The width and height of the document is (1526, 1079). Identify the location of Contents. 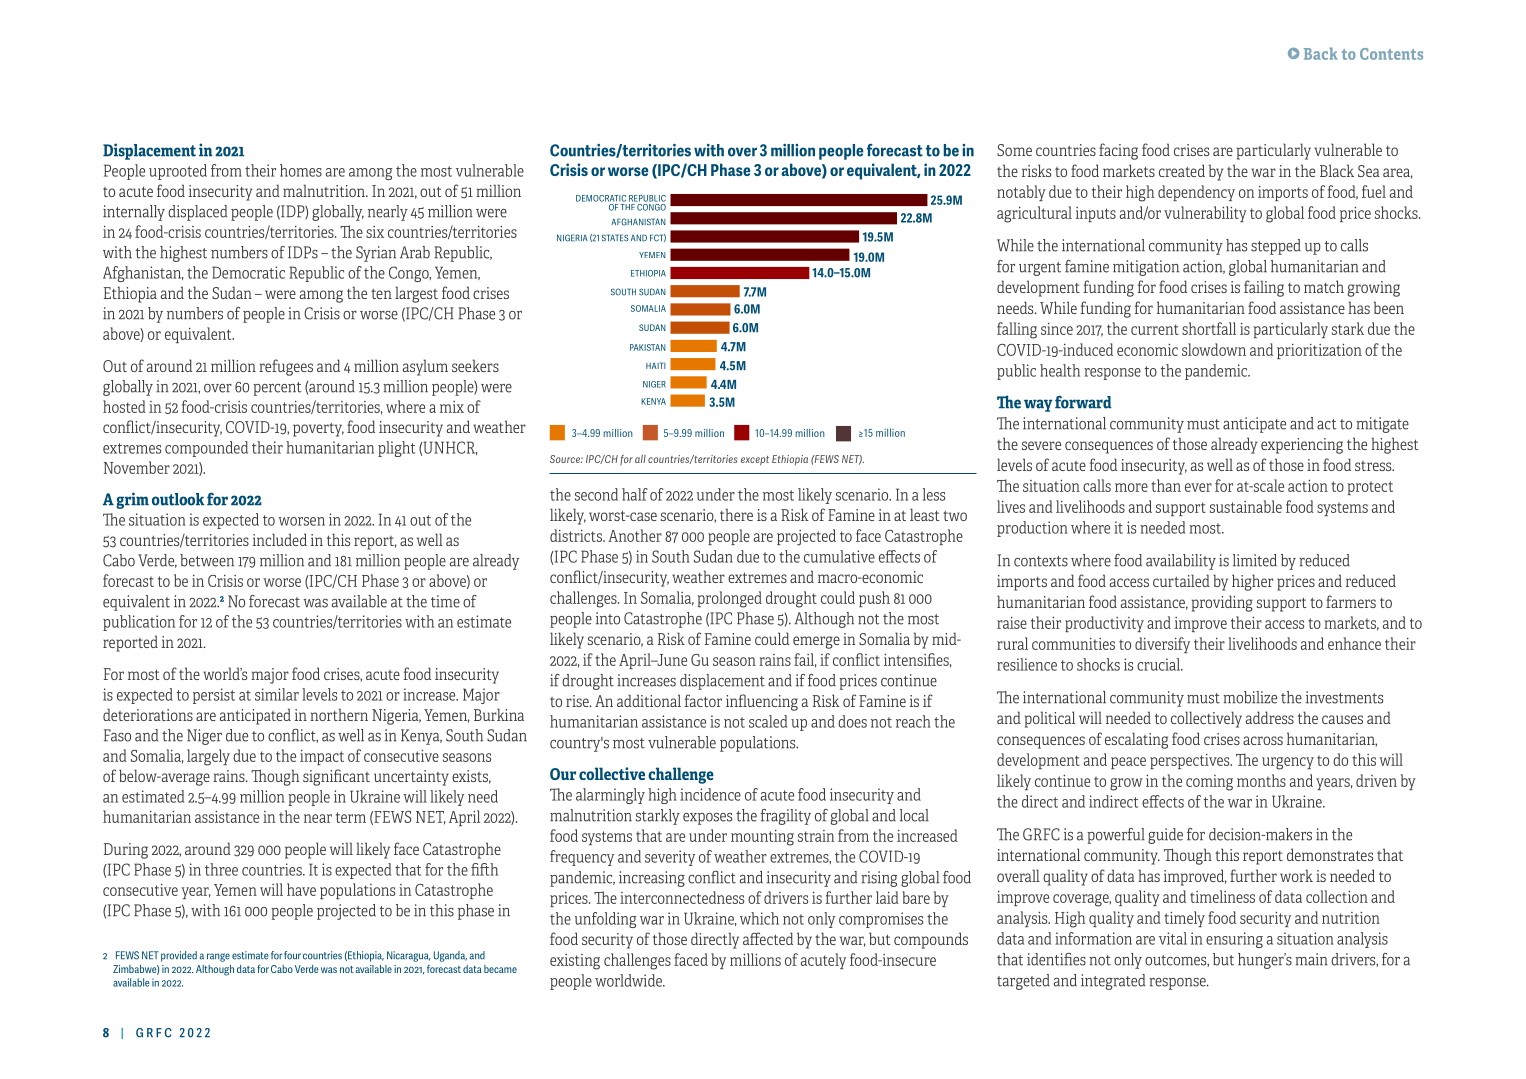
(1391, 54).
